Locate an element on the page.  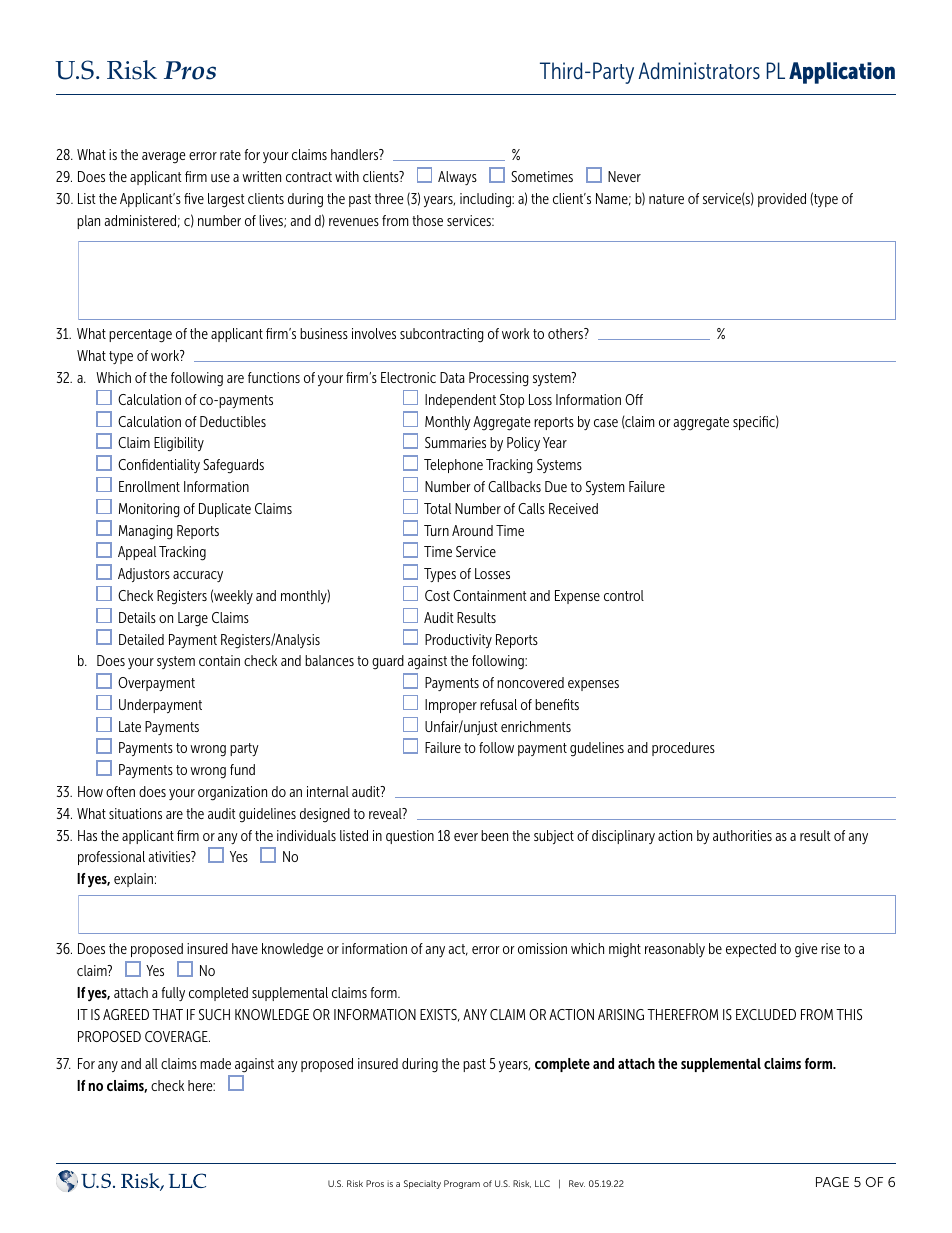
average is located at coordinates (164, 158).
